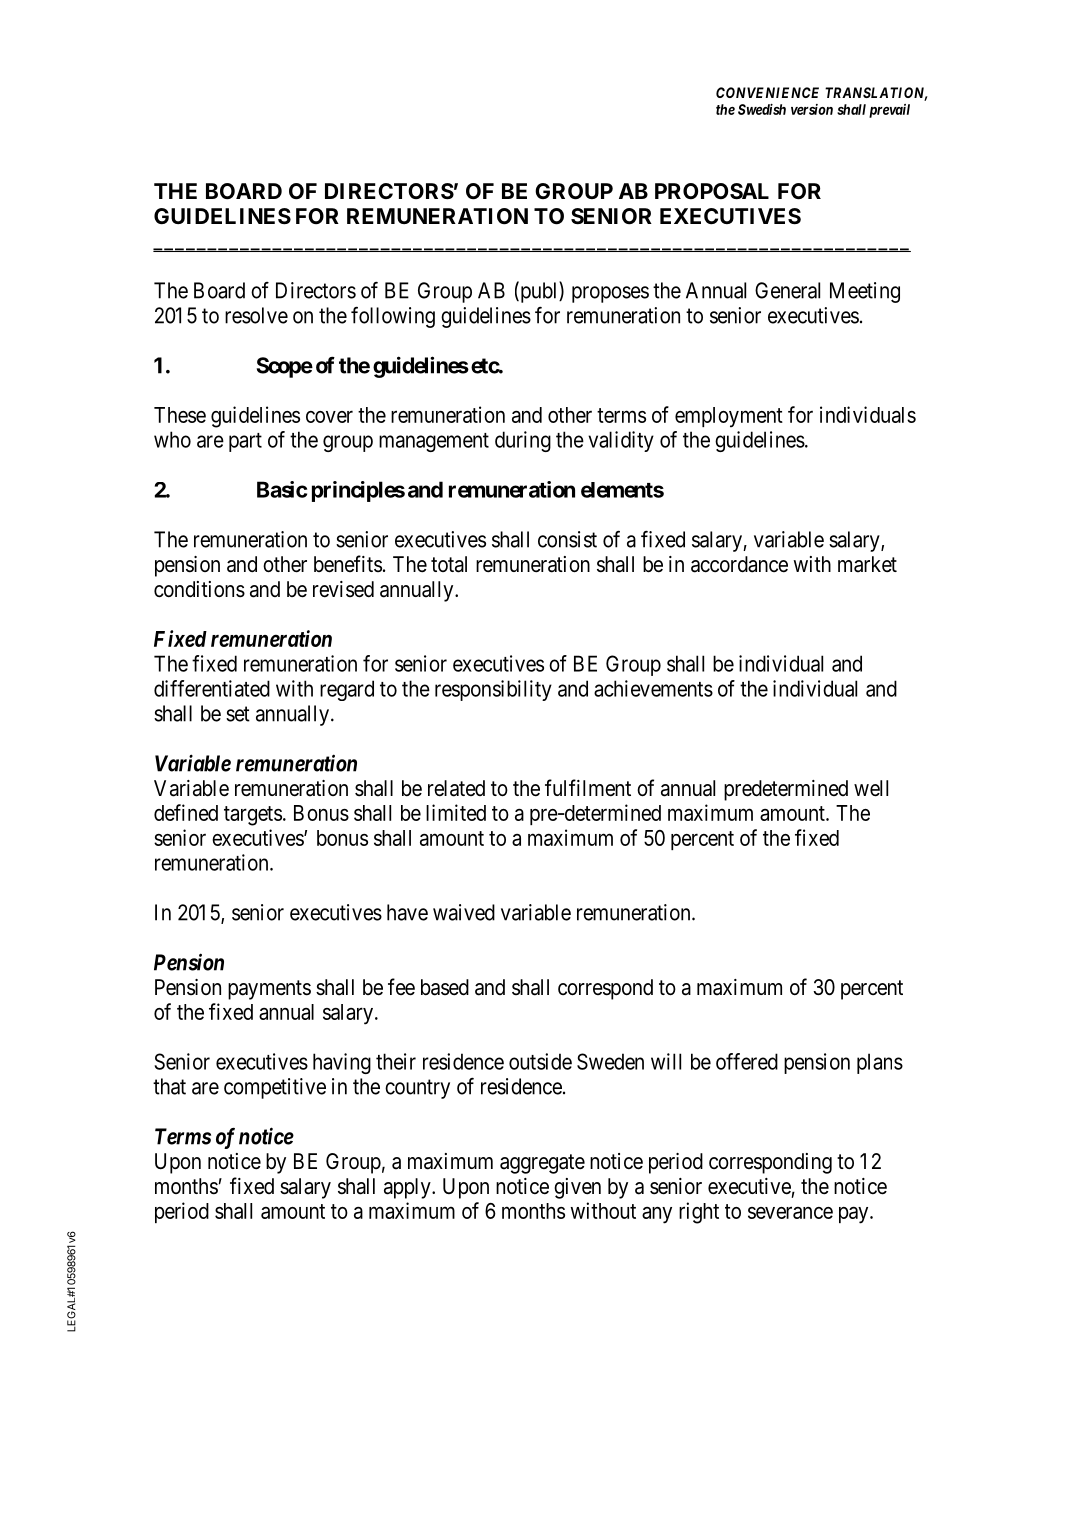  Describe the element at coordinates (269, 990) in the screenshot. I see `payments` at that location.
